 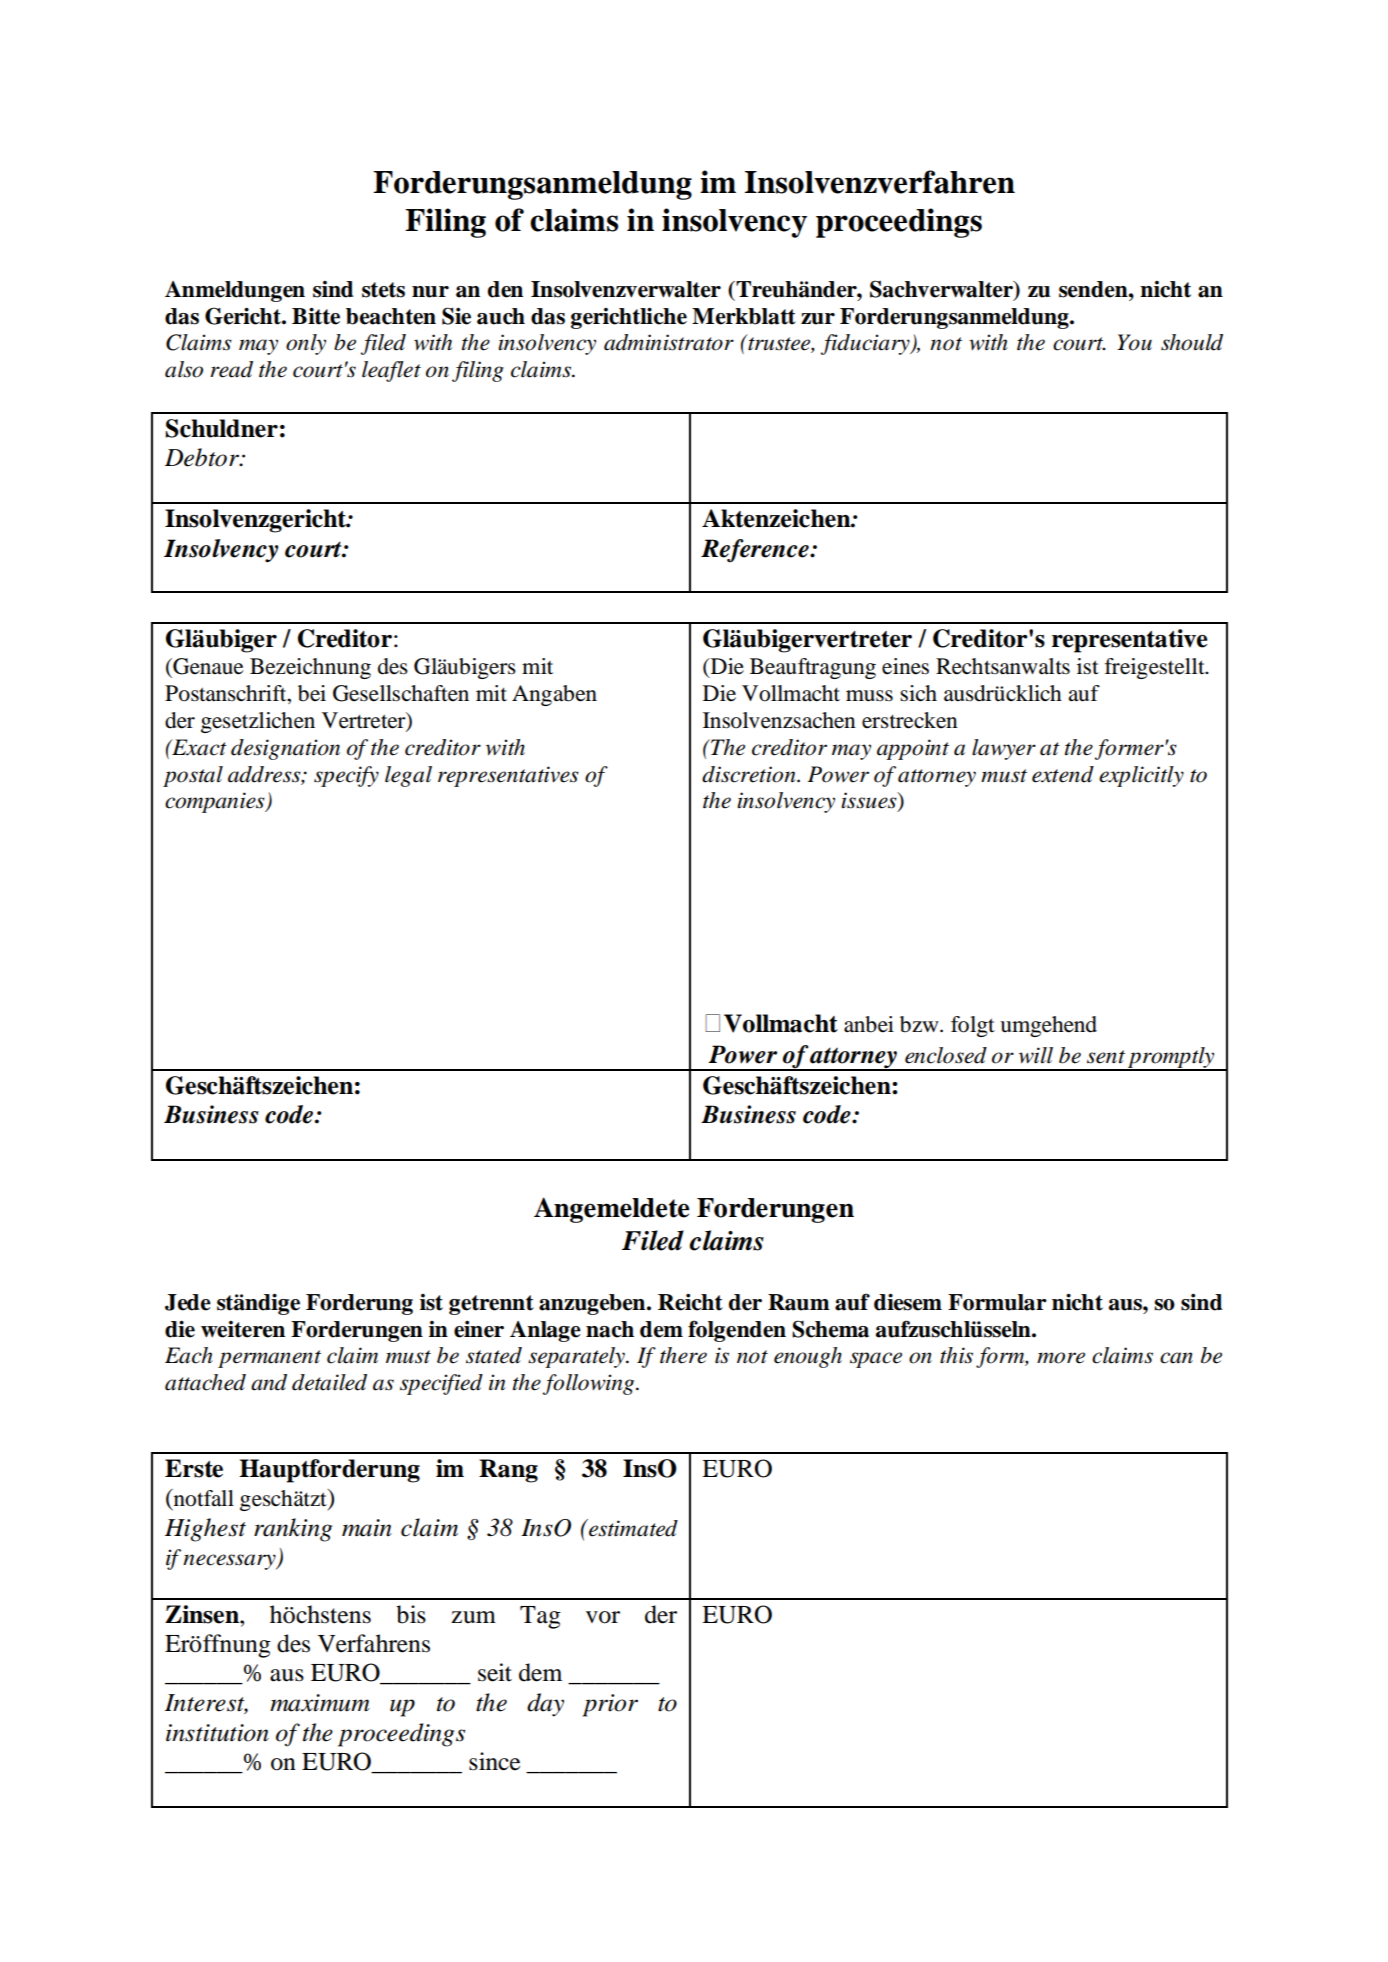 What do you see at coordinates (603, 1617) in the page?
I see `vor` at bounding box center [603, 1617].
